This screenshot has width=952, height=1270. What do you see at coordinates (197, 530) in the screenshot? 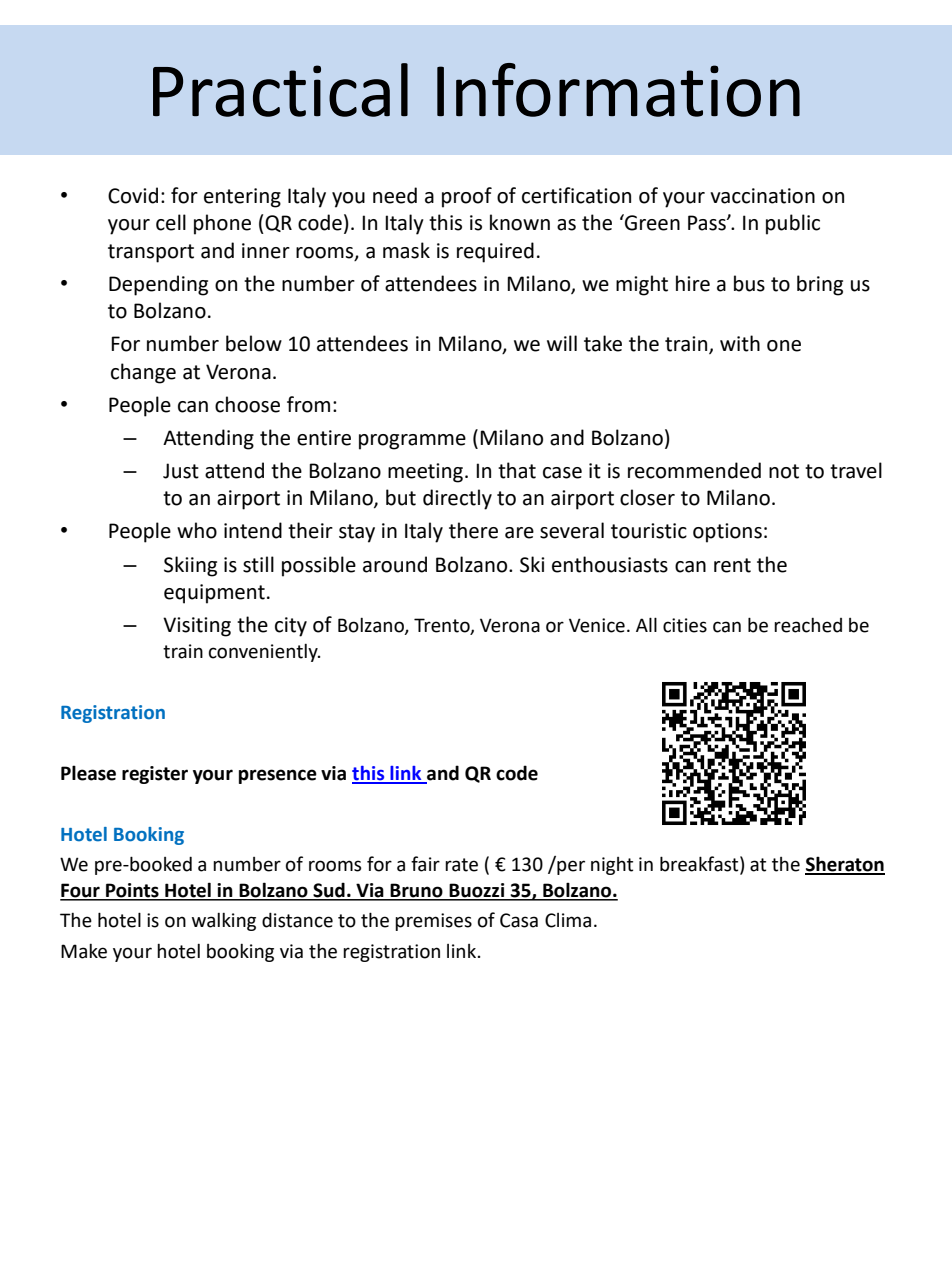
I see `who` at bounding box center [197, 530].
